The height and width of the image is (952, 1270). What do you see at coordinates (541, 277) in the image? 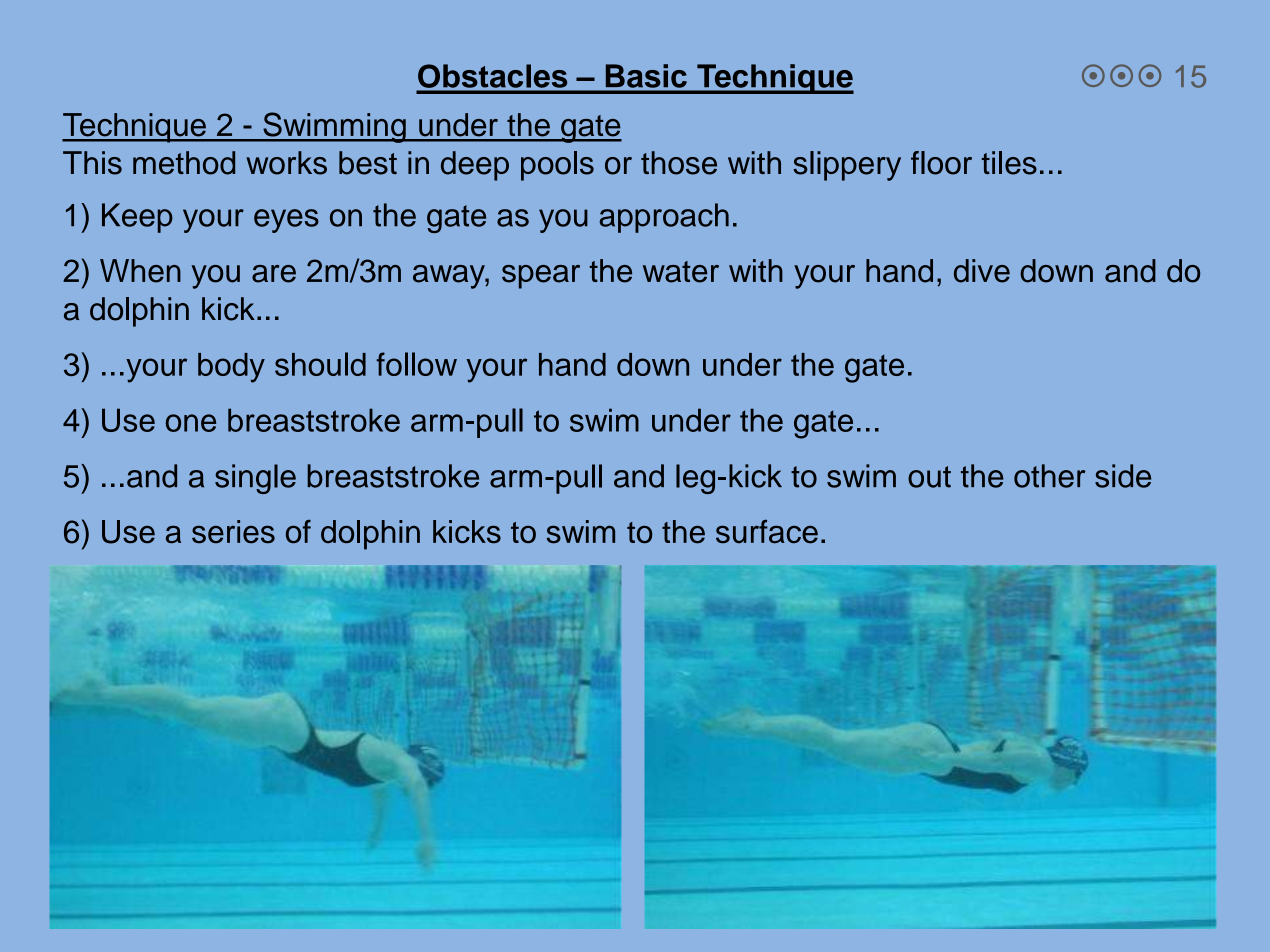
I see `spear` at bounding box center [541, 277].
